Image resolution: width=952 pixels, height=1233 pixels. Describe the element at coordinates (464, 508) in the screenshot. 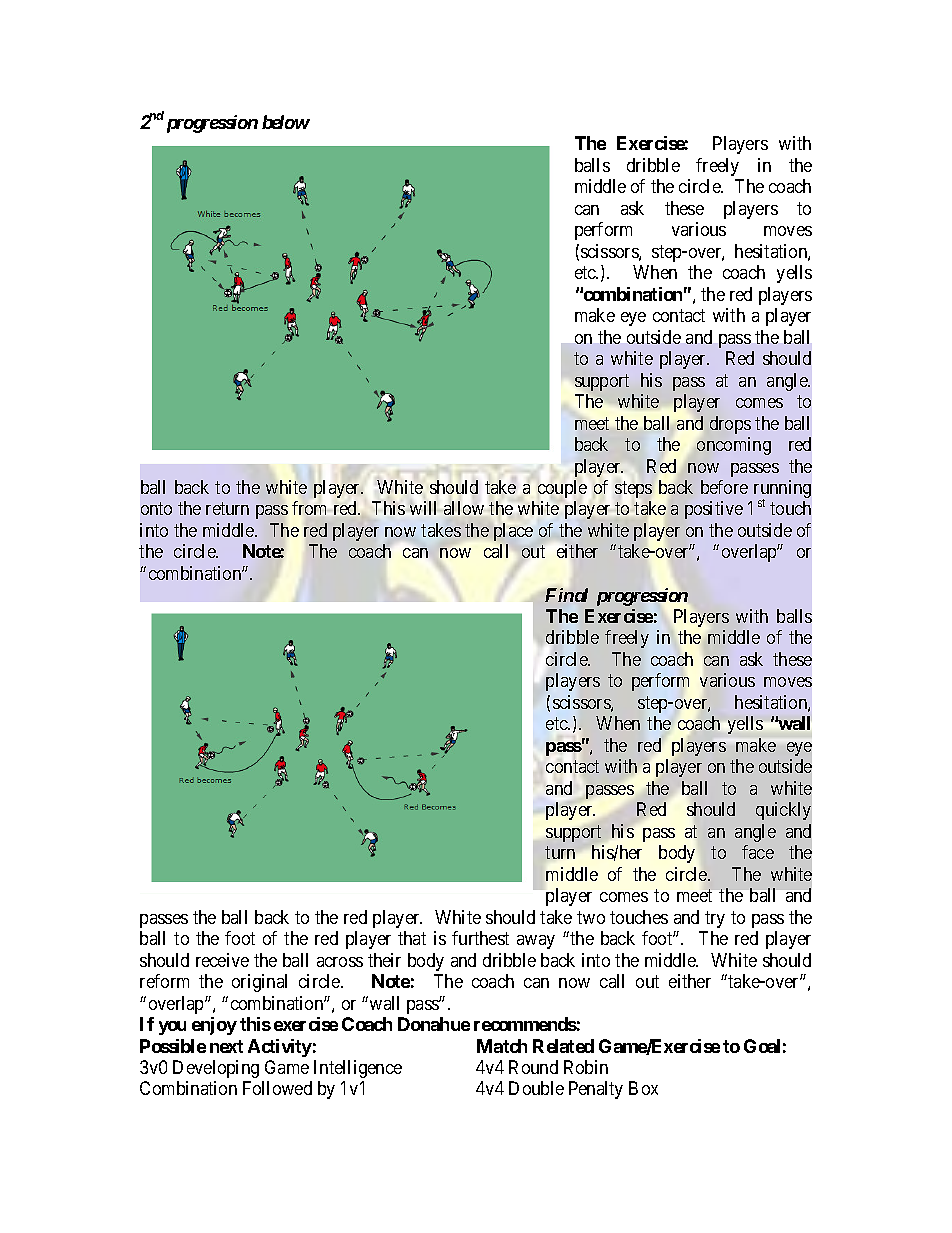

I see `allow` at that location.
